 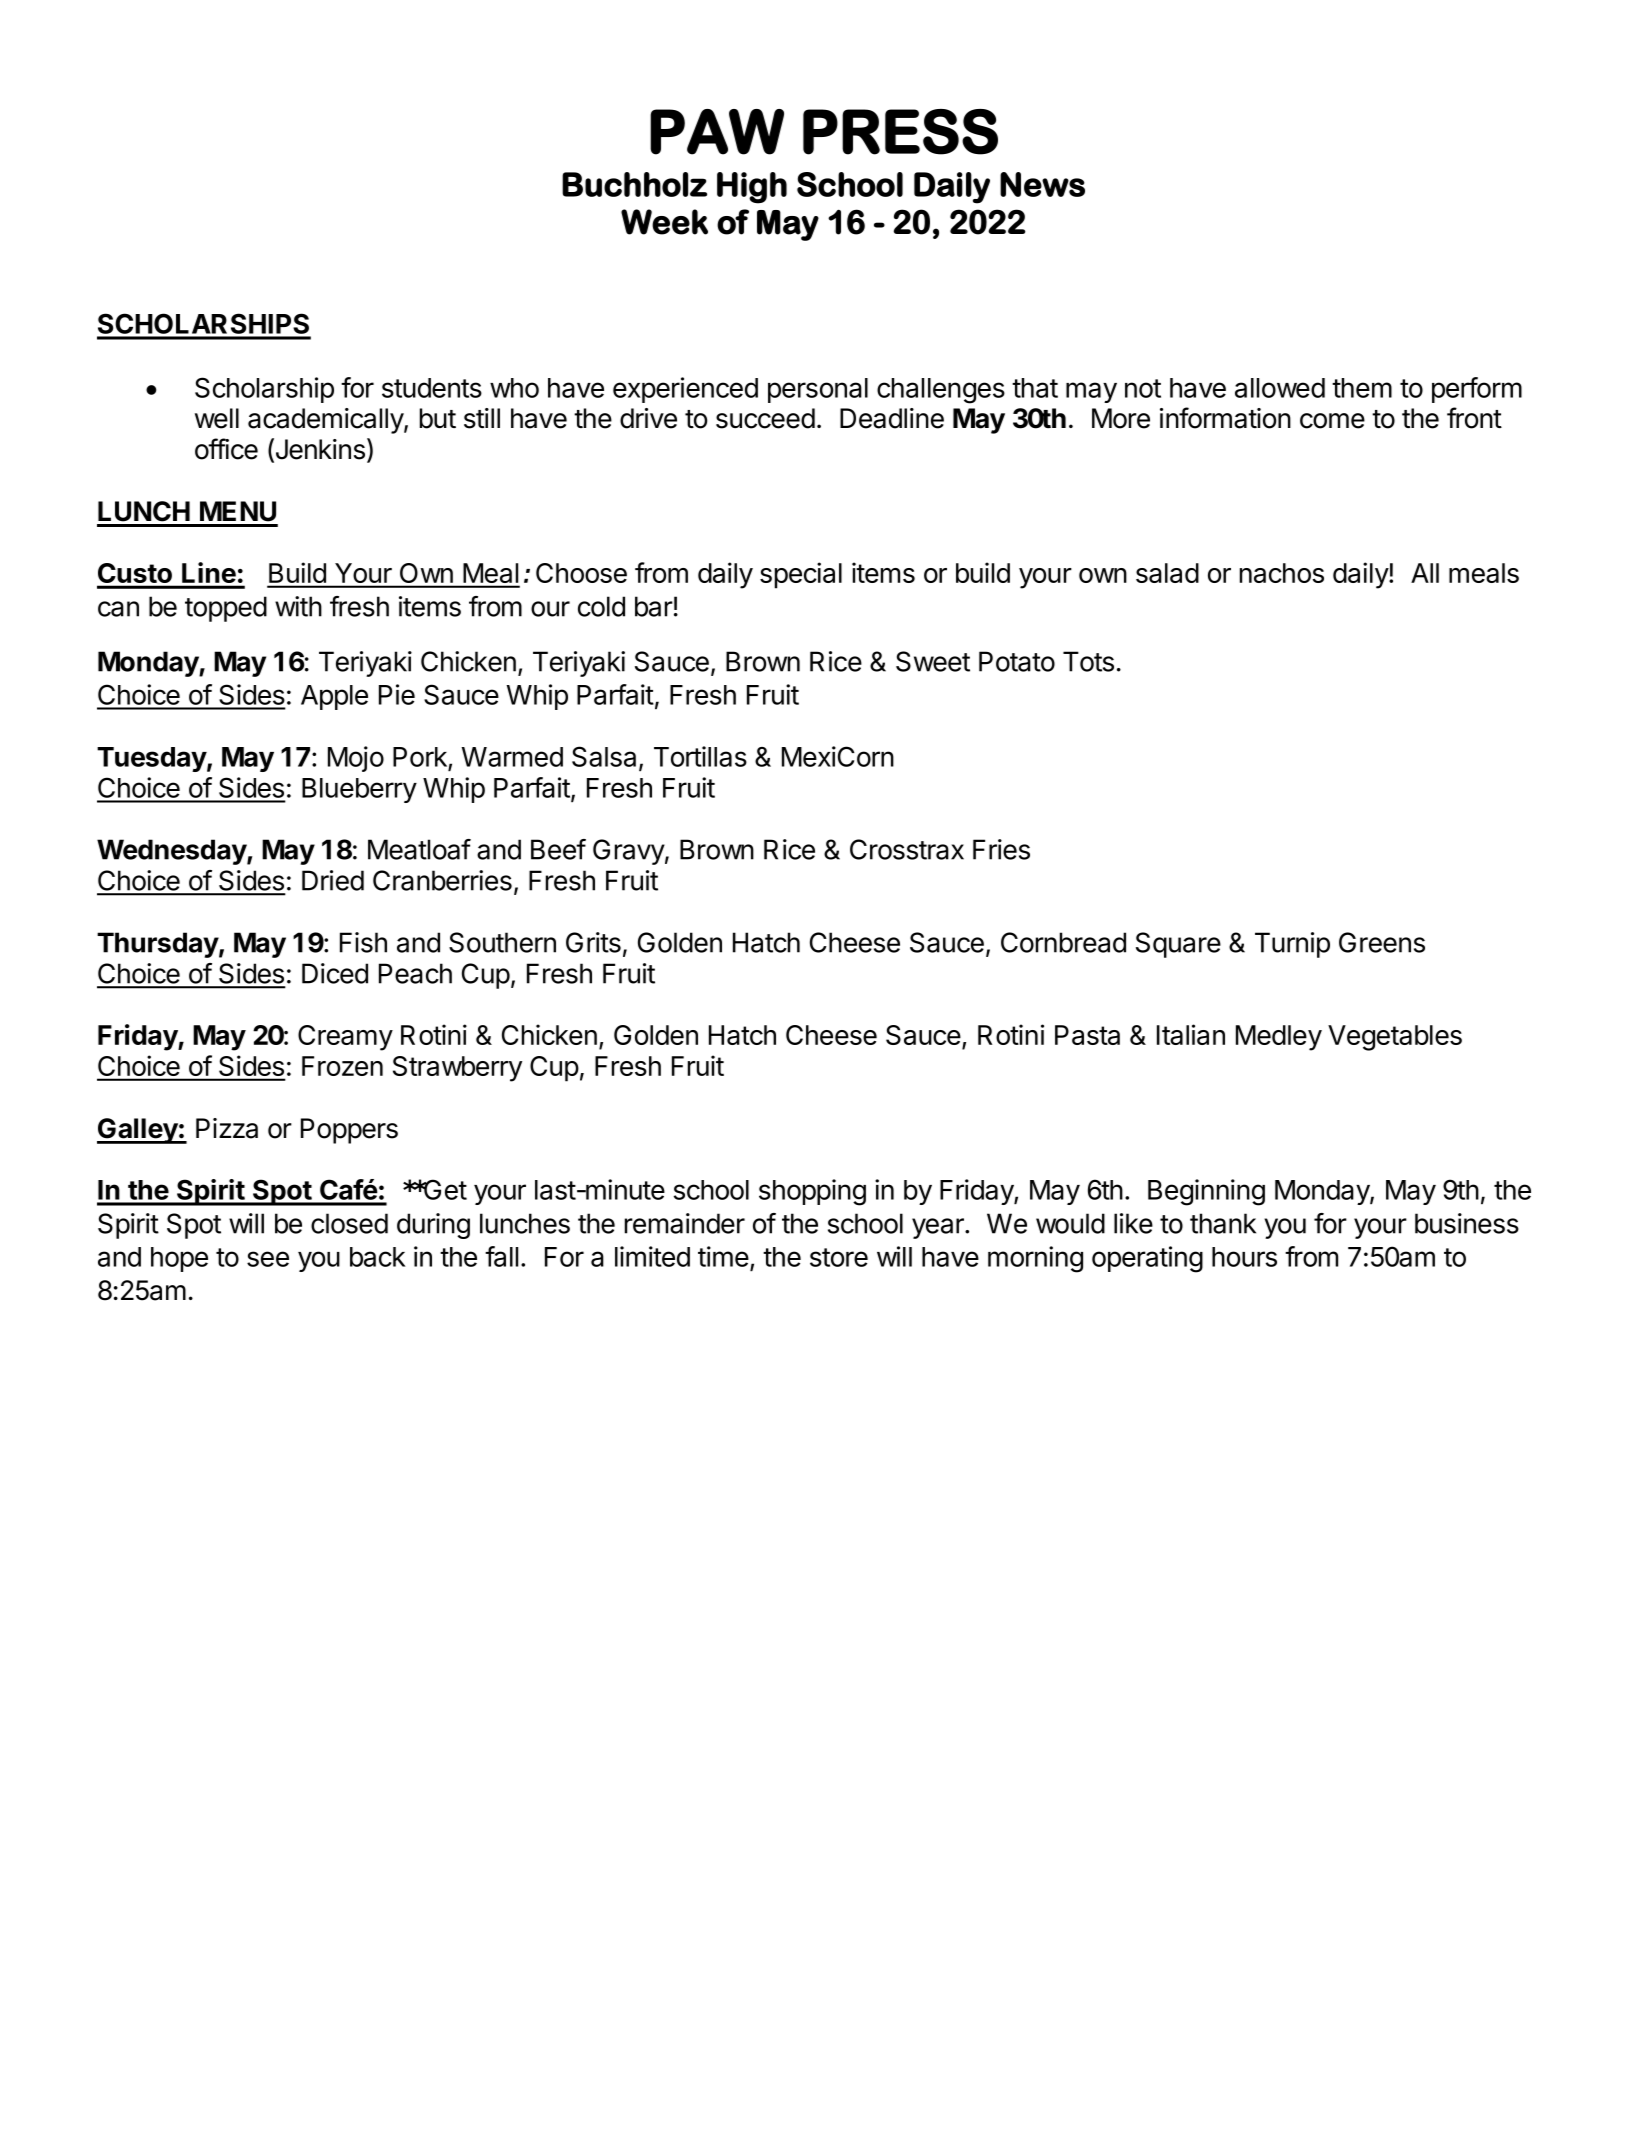 I want to click on High, so click(x=752, y=188).
